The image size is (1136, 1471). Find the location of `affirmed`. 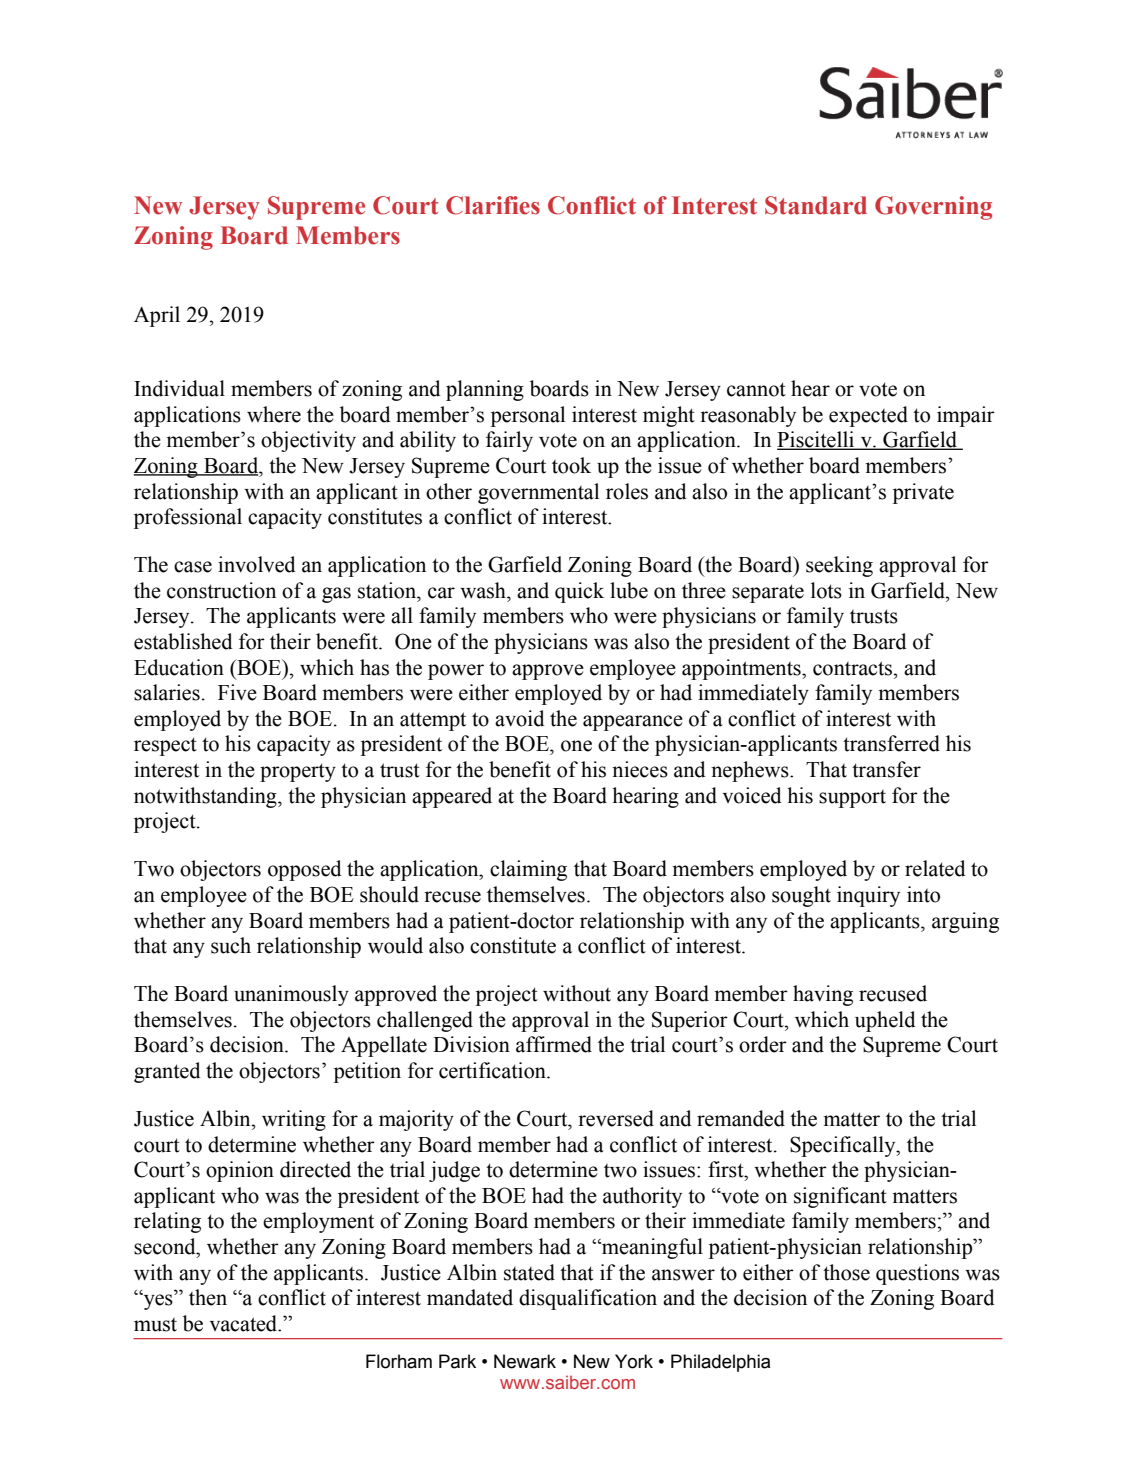

affirmed is located at coordinates (554, 1044).
